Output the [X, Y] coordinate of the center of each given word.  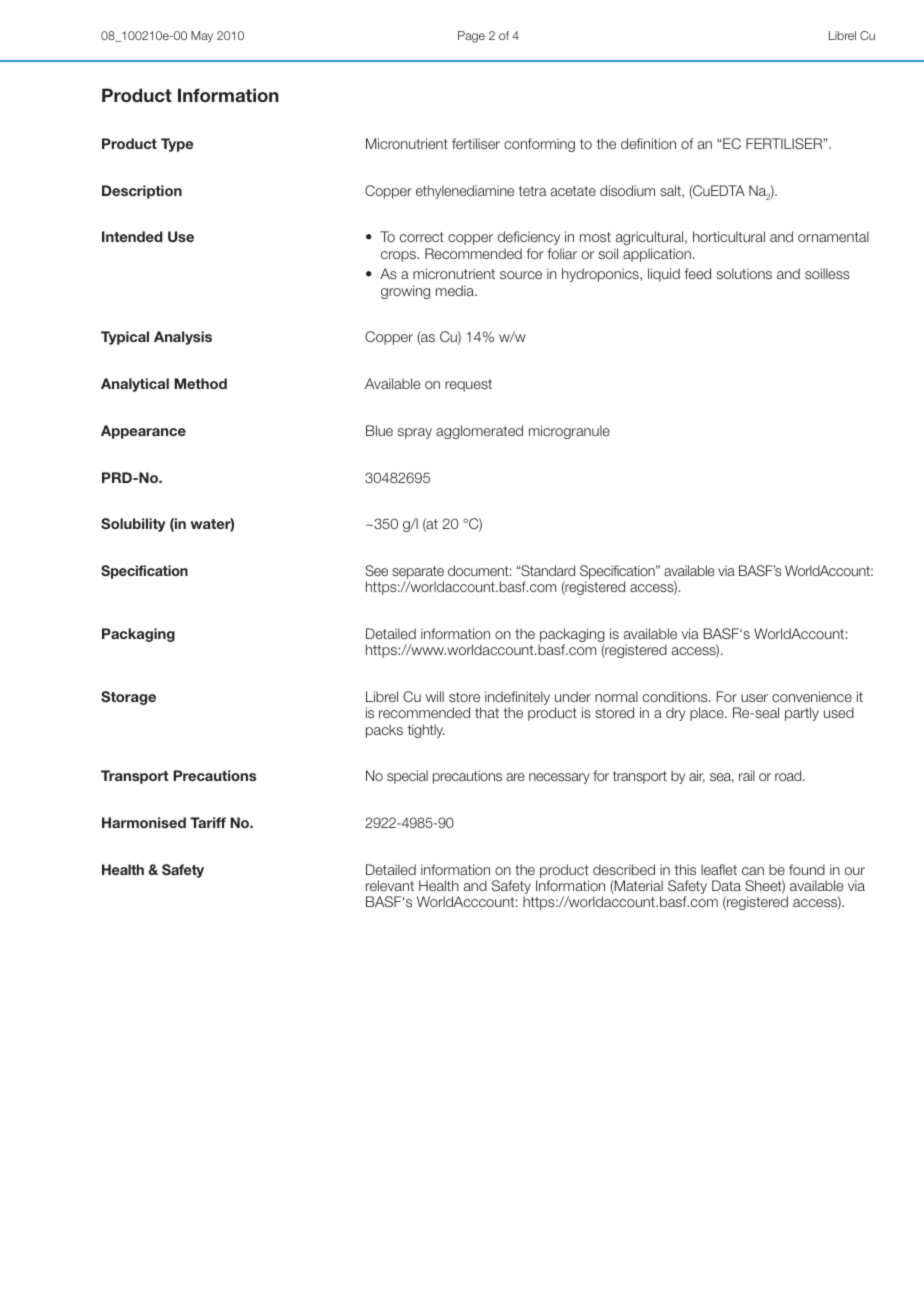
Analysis [183, 338]
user [754, 698]
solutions [744, 273]
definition [648, 143]
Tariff [208, 822]
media [456, 290]
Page [471, 37]
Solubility [133, 525]
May [202, 37]
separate [418, 574]
